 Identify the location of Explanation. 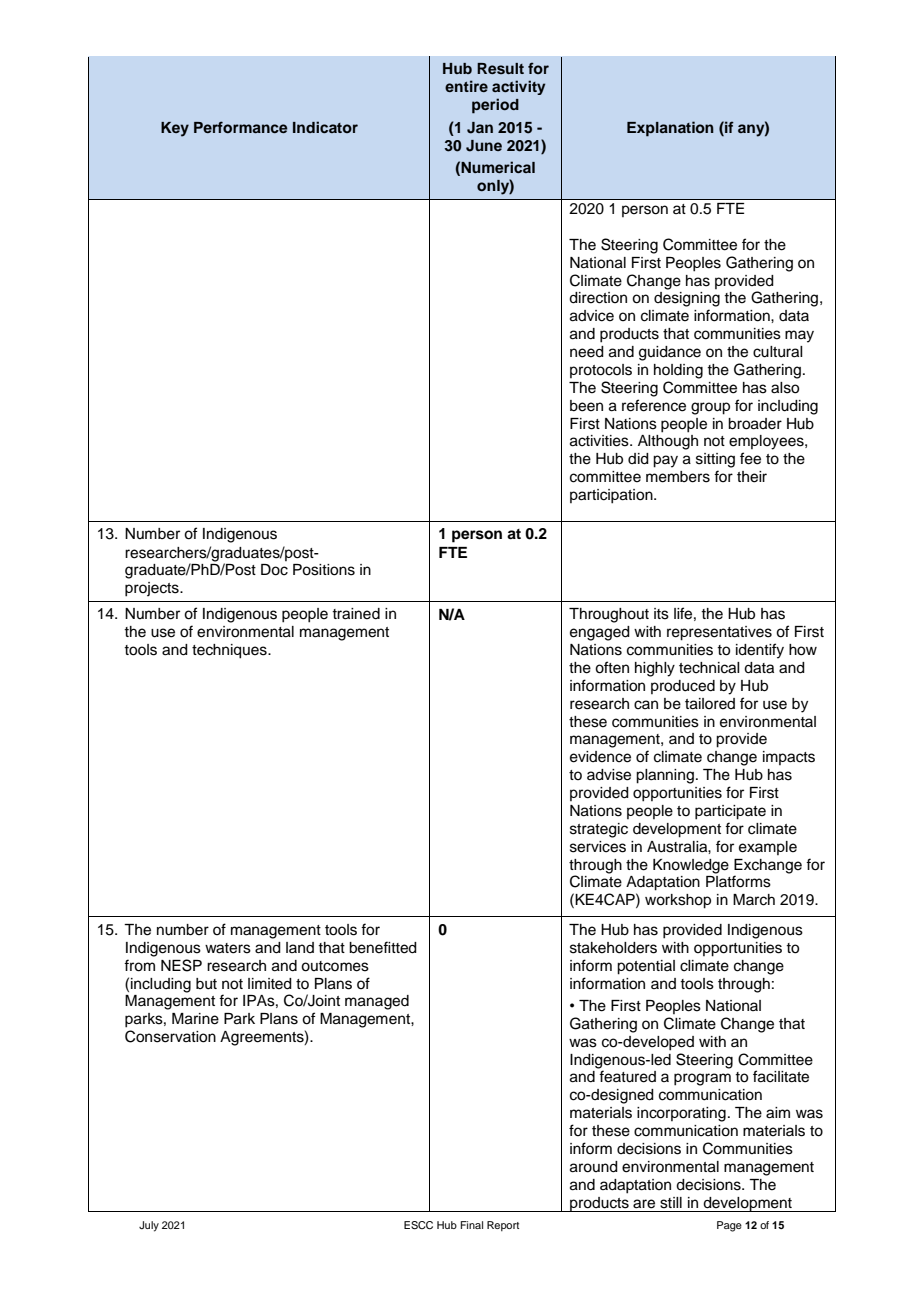
(670, 129).
